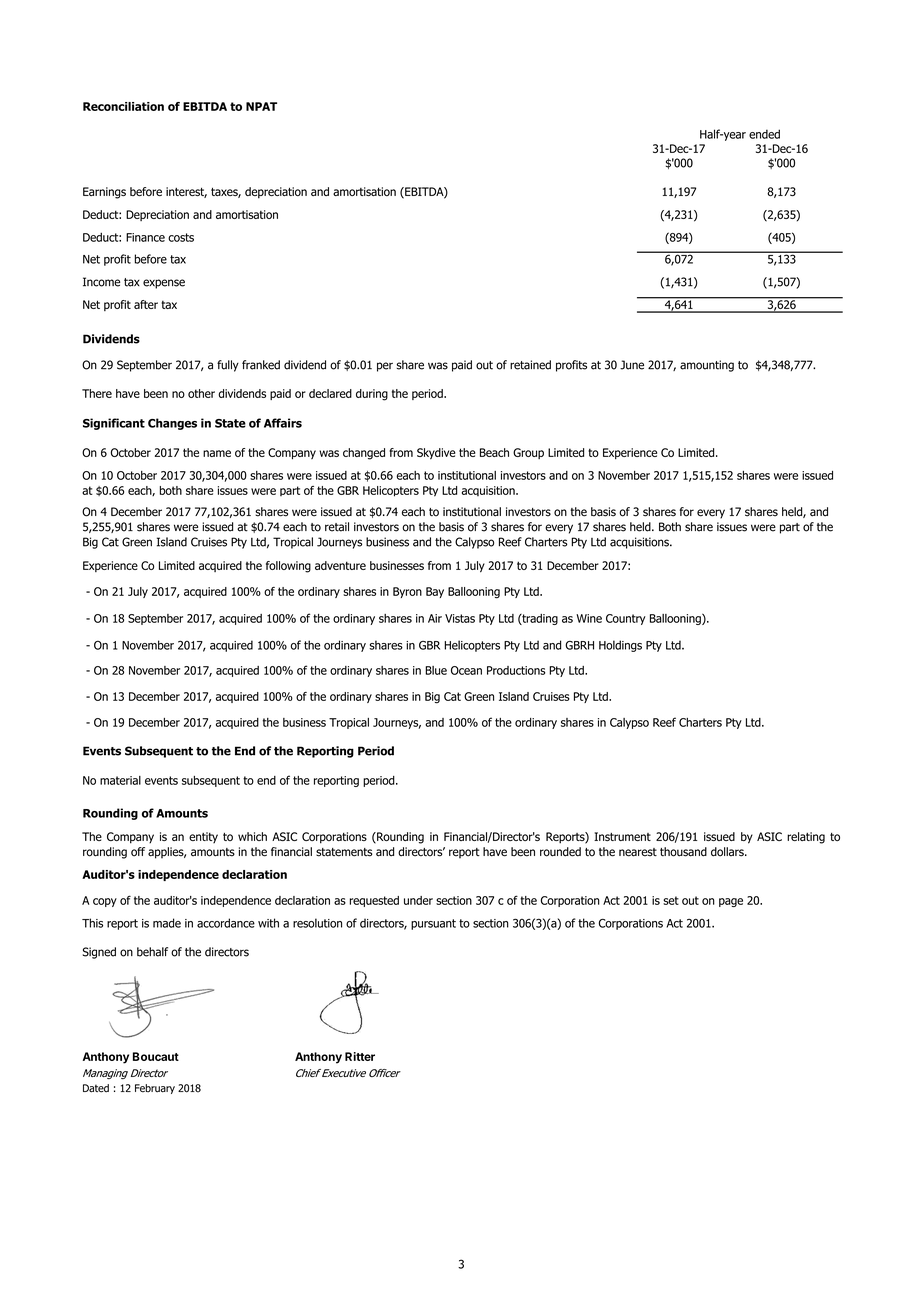 The width and height of the screenshot is (924, 1308). Describe the element at coordinates (201, 393) in the screenshot. I see `other` at that location.
